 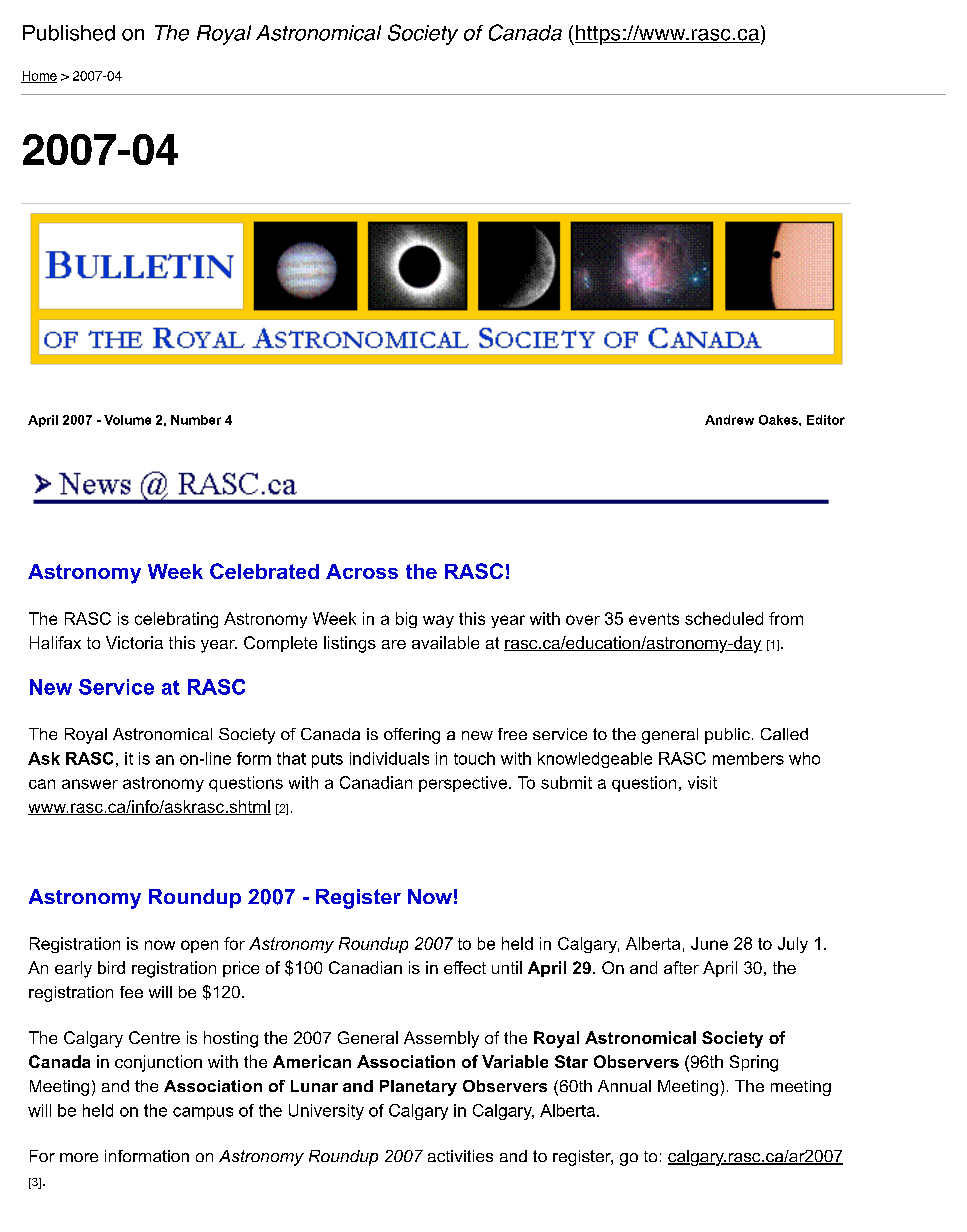 What do you see at coordinates (39, 77) in the document?
I see `Home` at bounding box center [39, 77].
